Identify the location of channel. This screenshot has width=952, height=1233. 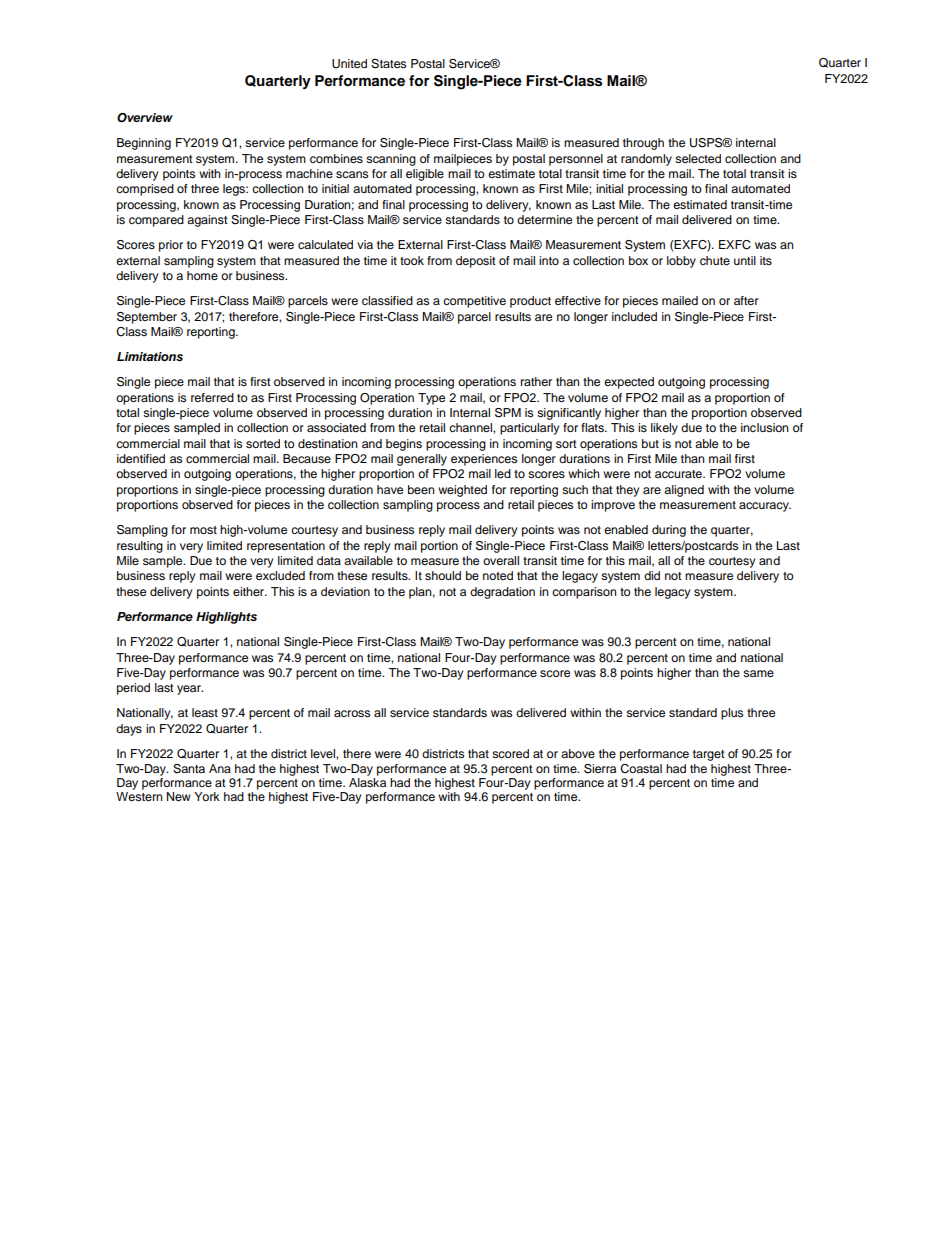
(471, 427).
